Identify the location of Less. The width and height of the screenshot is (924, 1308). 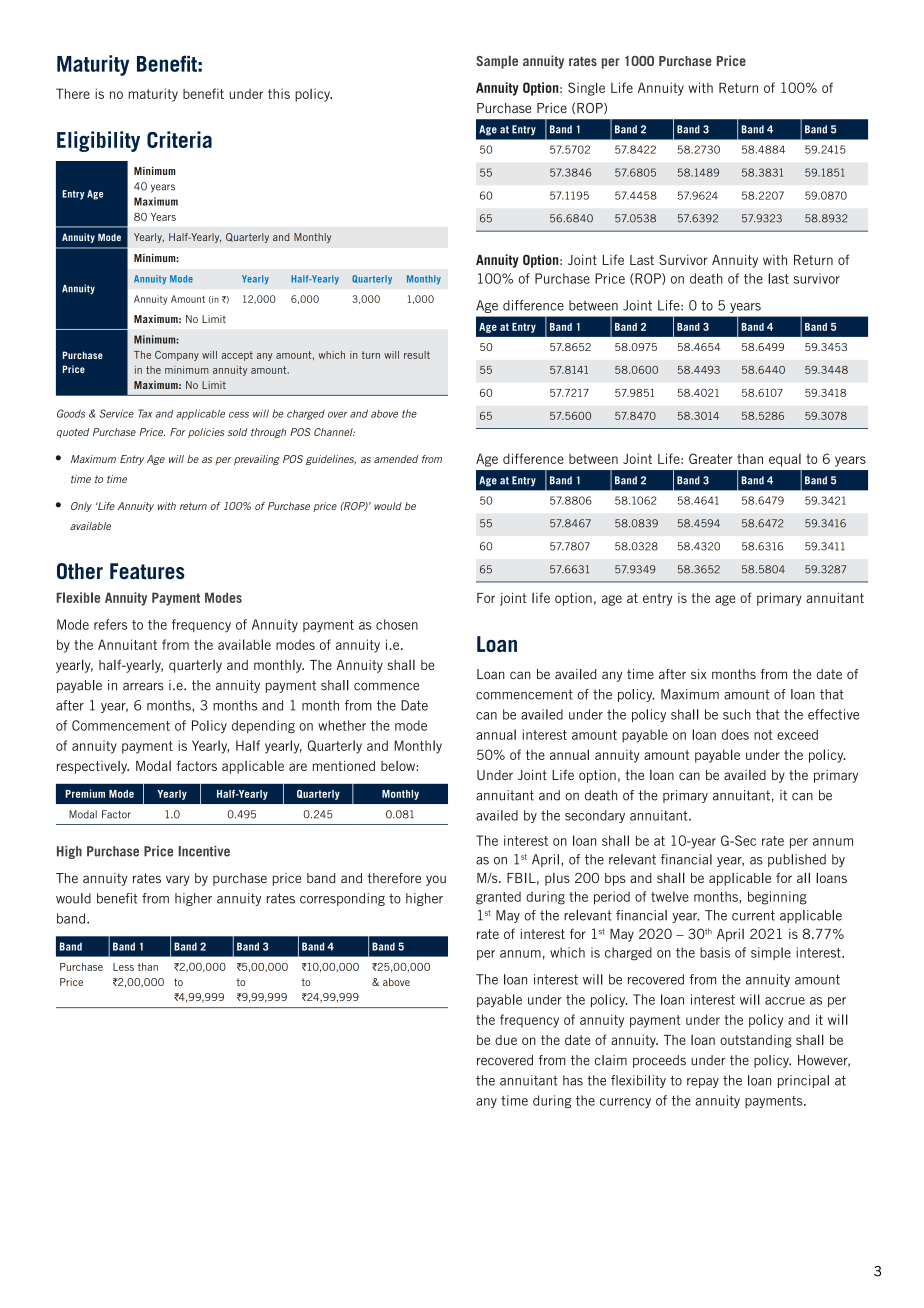
(123, 967).
